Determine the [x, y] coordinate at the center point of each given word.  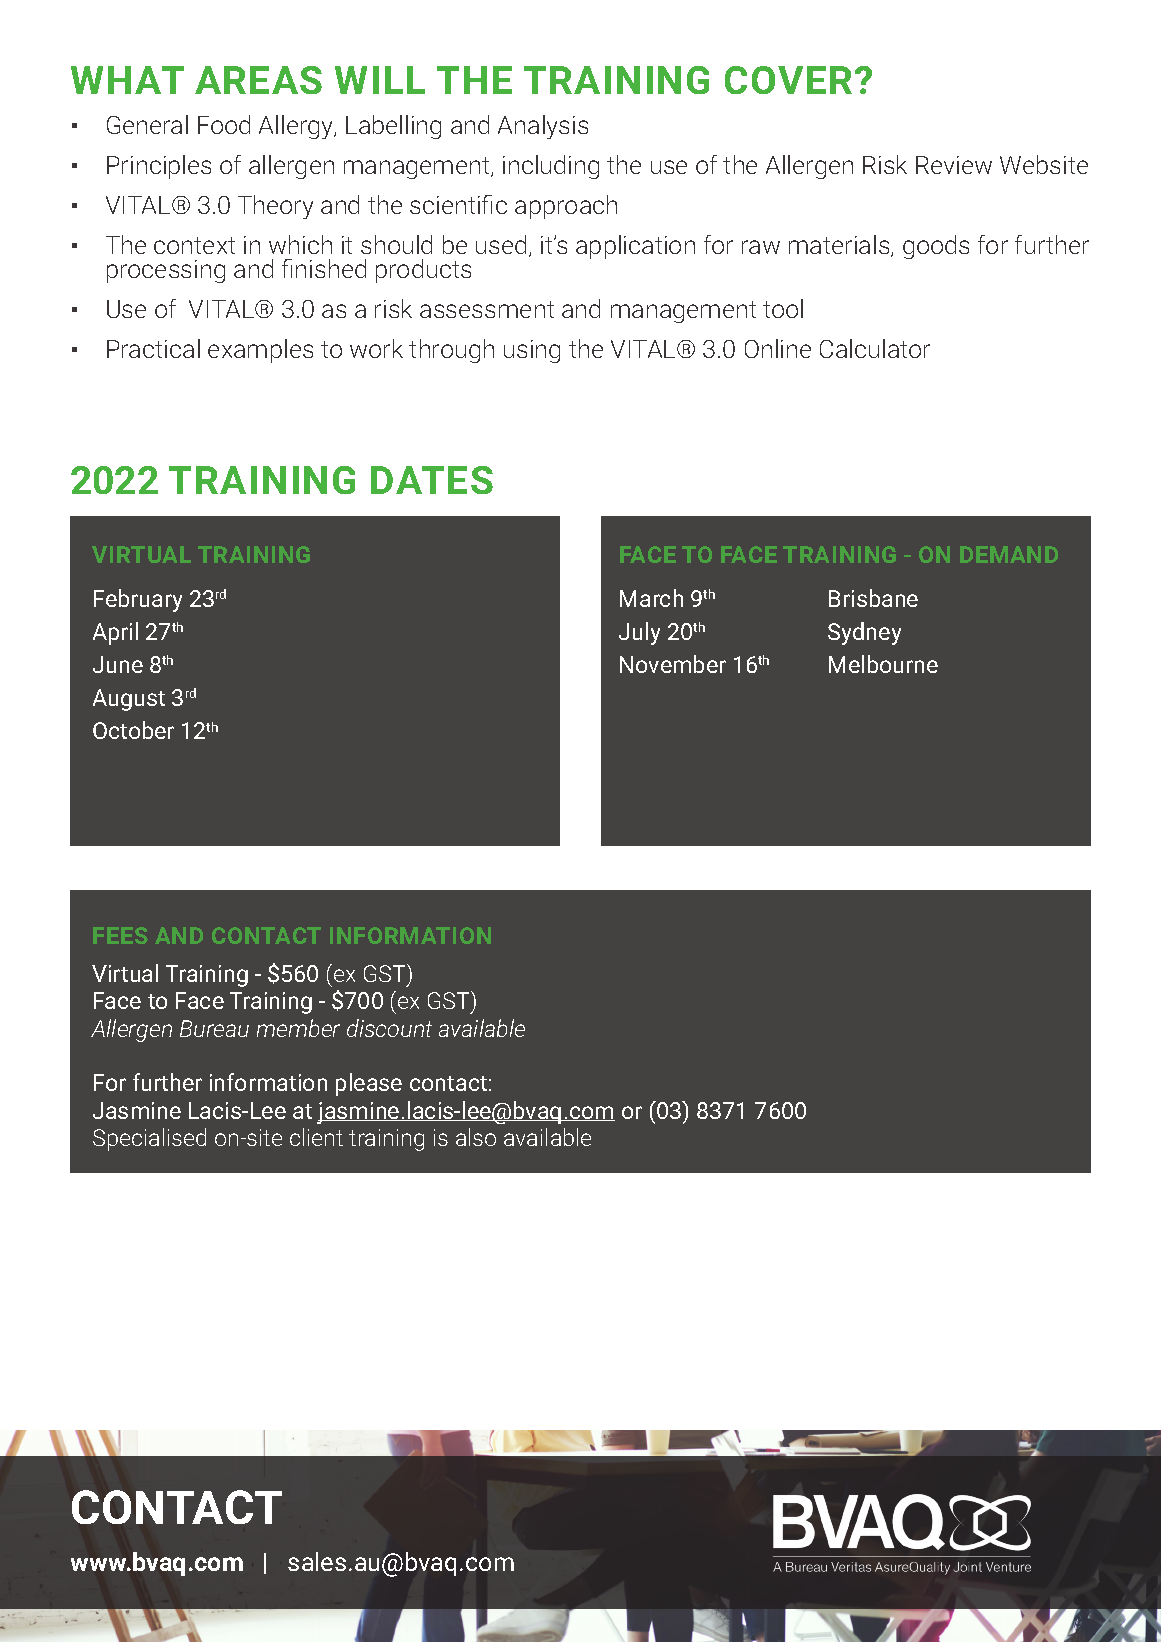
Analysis [543, 127]
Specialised [149, 1139]
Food [224, 124]
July [639, 633]
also [476, 1137]
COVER [788, 80]
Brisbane [873, 598]
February [138, 600]
